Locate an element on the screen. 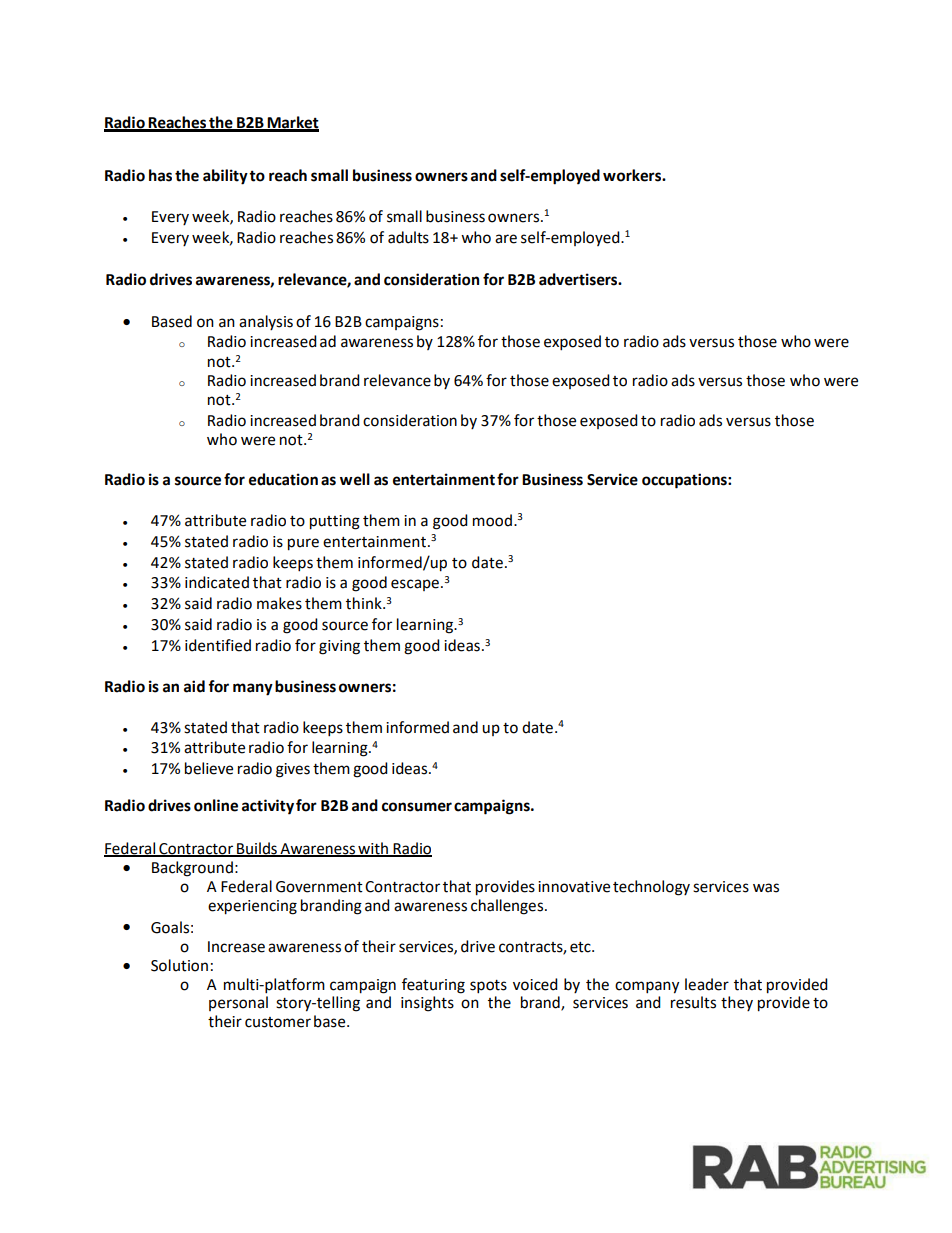 The width and height of the screenshot is (952, 1233). education is located at coordinates (283, 479).
